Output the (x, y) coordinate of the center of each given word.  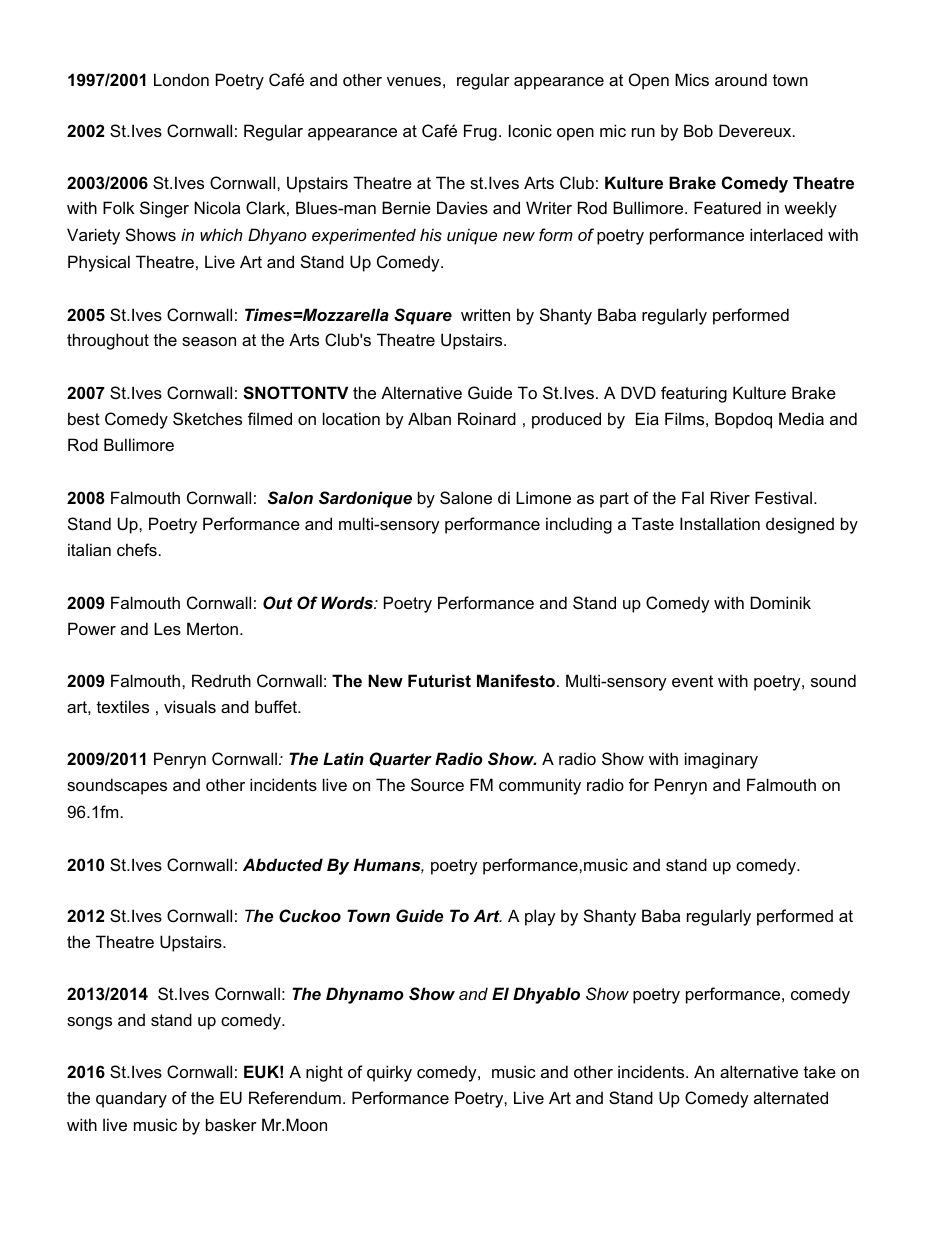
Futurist (439, 680)
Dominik (781, 602)
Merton (214, 628)
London (181, 79)
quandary (131, 1099)
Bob (698, 130)
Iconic (530, 130)
